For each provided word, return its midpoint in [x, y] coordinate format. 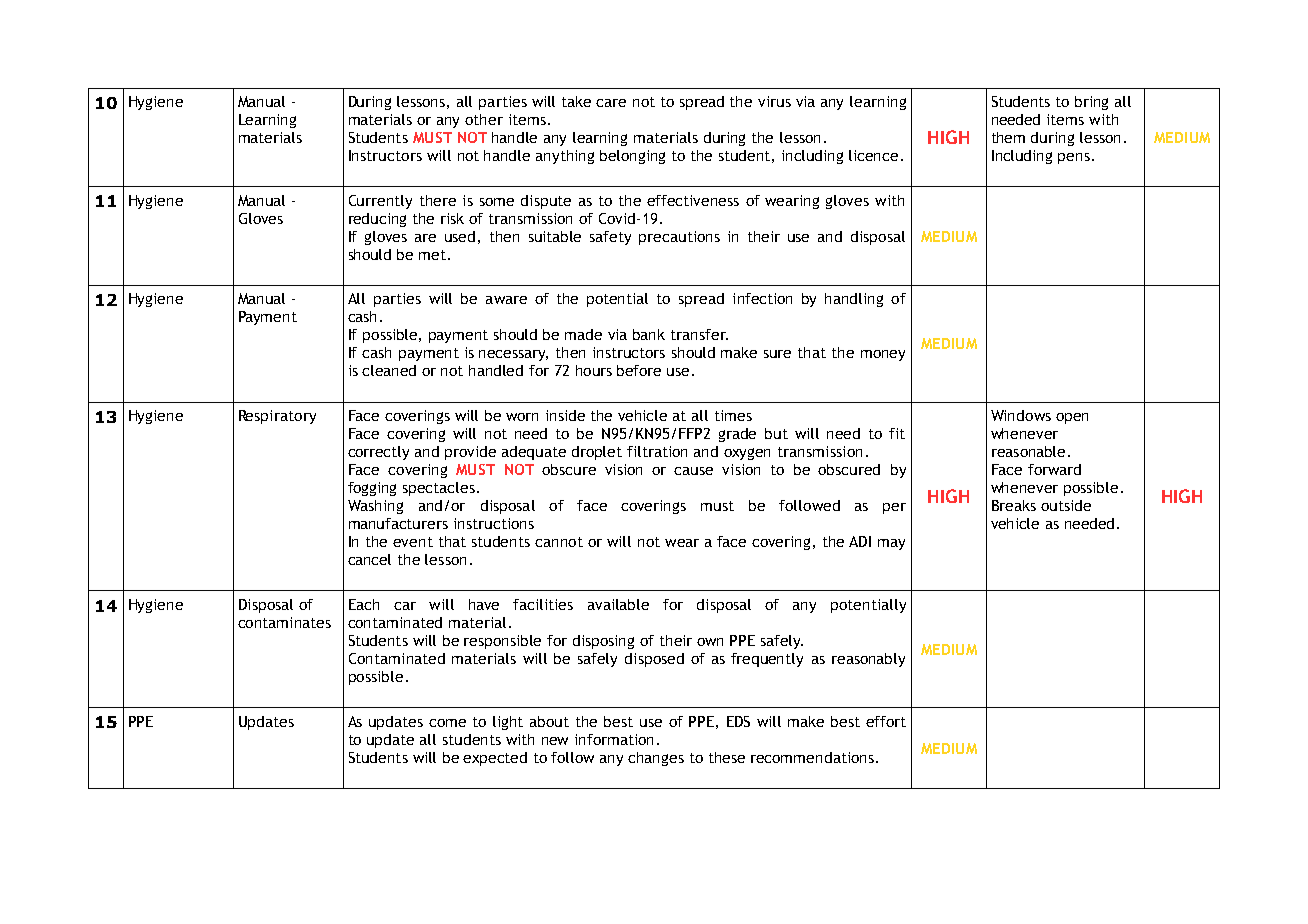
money [883, 355]
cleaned [389, 370]
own [710, 642]
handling [854, 300]
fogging [372, 489]
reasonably [868, 660]
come [447, 723]
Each [364, 604]
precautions [679, 238]
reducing [377, 220]
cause [693, 471]
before [639, 370]
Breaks [1014, 505]
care [611, 103]
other [484, 119]
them [1008, 137]
